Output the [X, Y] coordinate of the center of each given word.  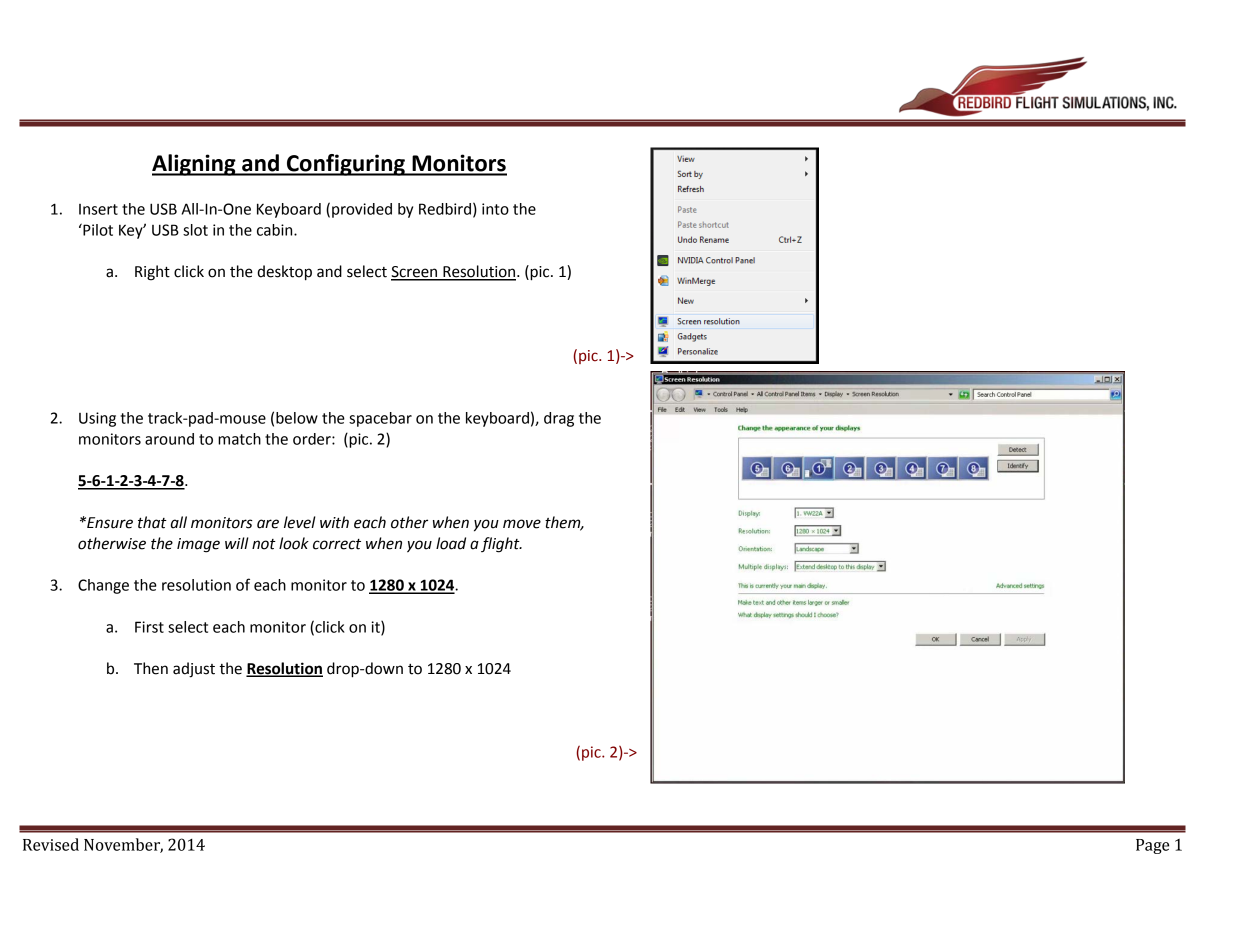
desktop [284, 273]
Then [151, 668]
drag [559, 419]
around [169, 439]
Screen [415, 273]
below [297, 418]
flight [501, 545]
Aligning [195, 165]
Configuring [346, 165]
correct [337, 544]
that [152, 522]
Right [152, 273]
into [495, 209]
